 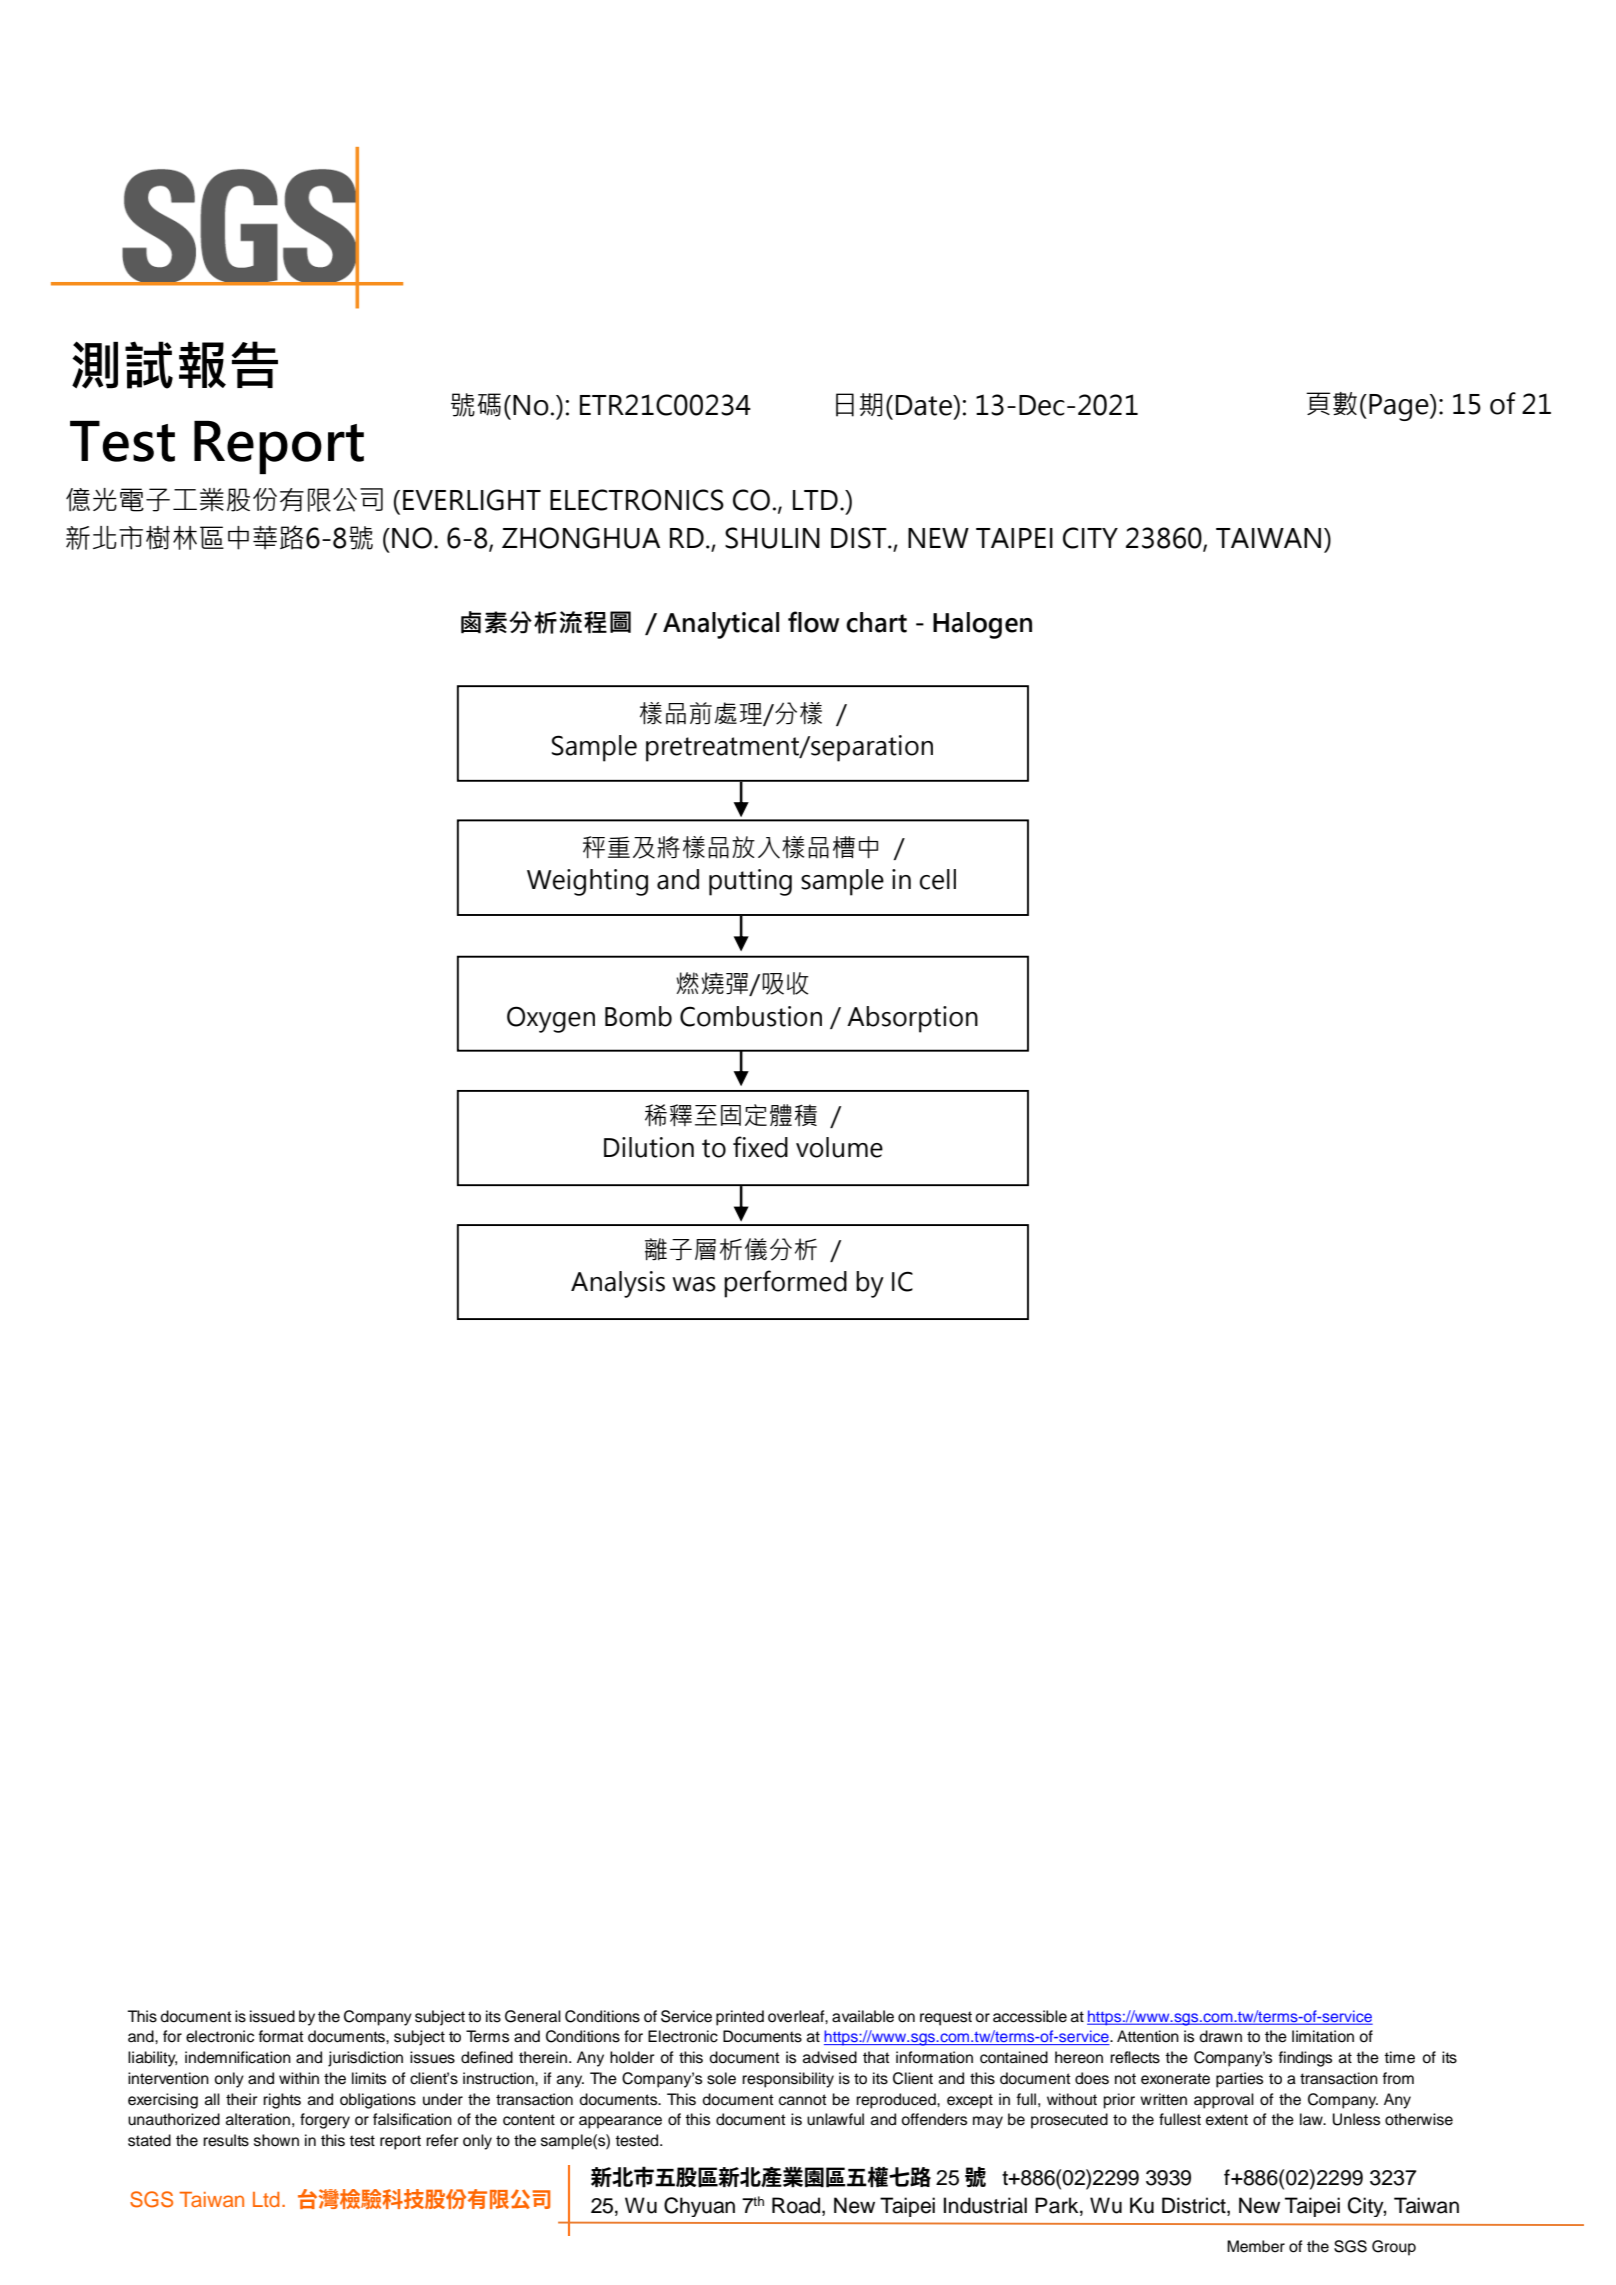 I want to click on Analytical, so click(x=721, y=625).
